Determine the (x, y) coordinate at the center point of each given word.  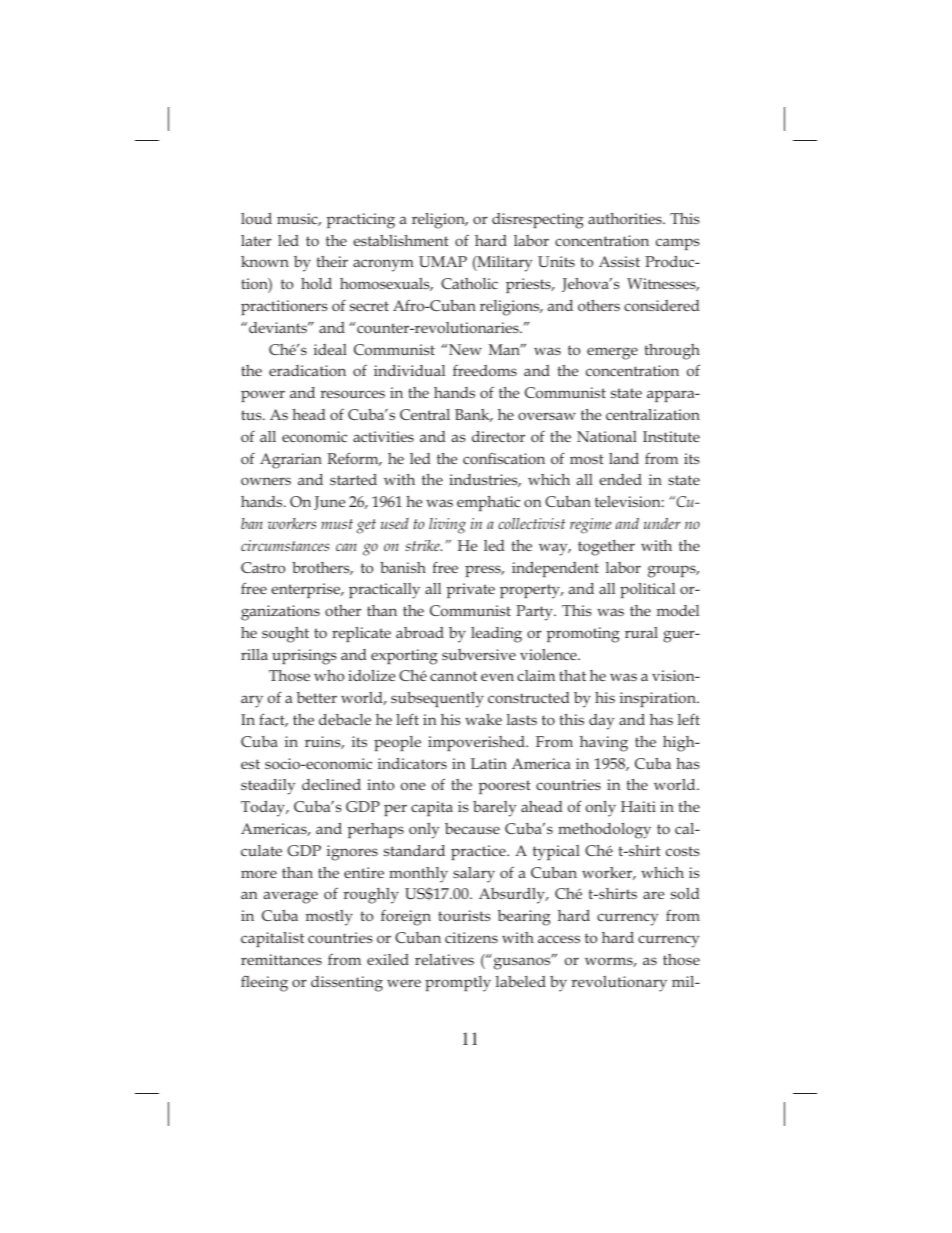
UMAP (443, 261)
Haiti (638, 806)
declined (331, 784)
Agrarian (291, 461)
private (470, 590)
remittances (281, 959)
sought (285, 635)
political (647, 590)
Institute (671, 436)
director (498, 436)
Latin (489, 763)
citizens (471, 937)
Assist (619, 261)
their (332, 261)
